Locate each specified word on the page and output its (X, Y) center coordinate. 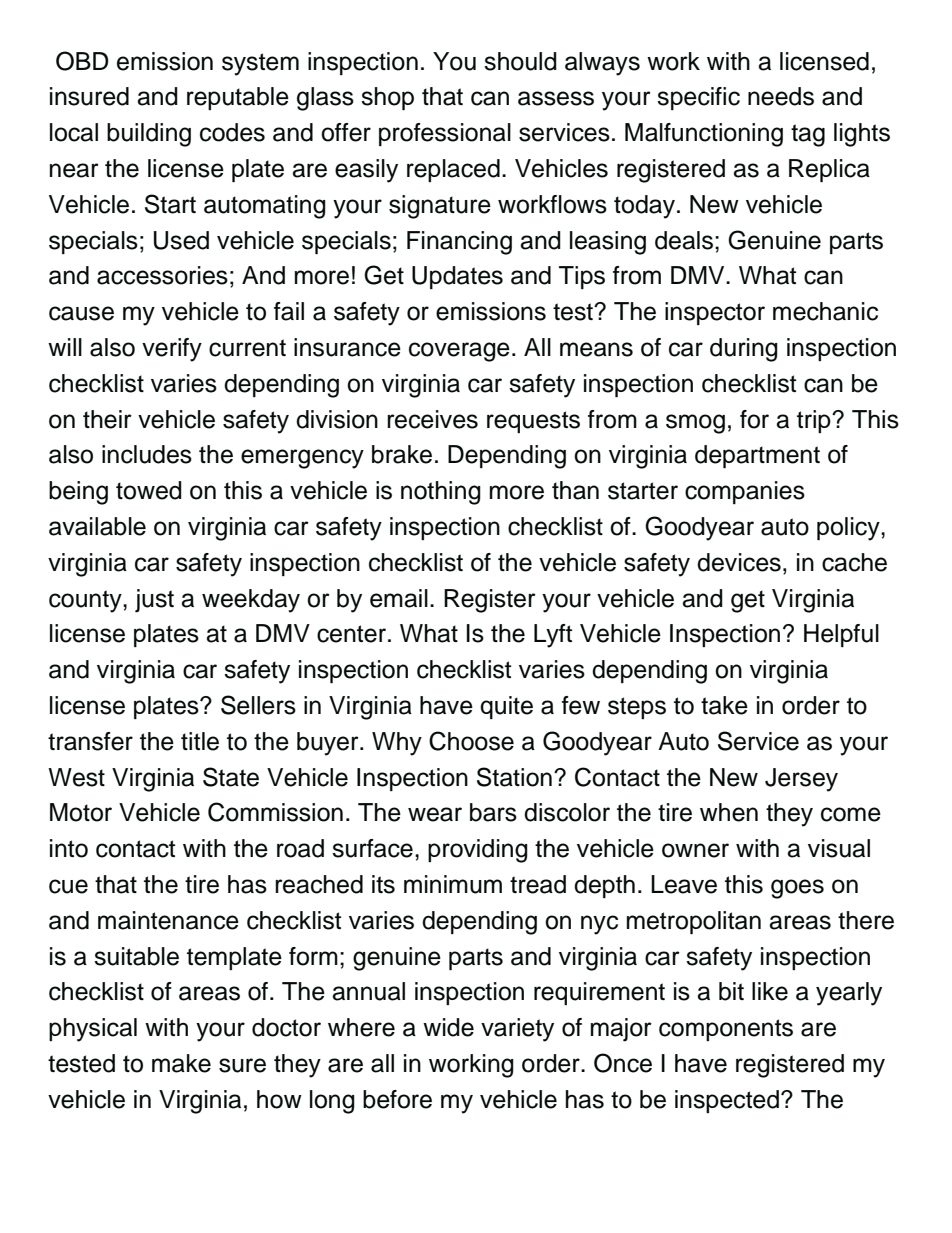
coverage (459, 352)
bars (493, 812)
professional (445, 134)
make (181, 1063)
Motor (81, 812)
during (744, 350)
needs (781, 96)
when (729, 812)
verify (172, 350)
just (154, 601)
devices (739, 562)
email (399, 598)
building (149, 135)
